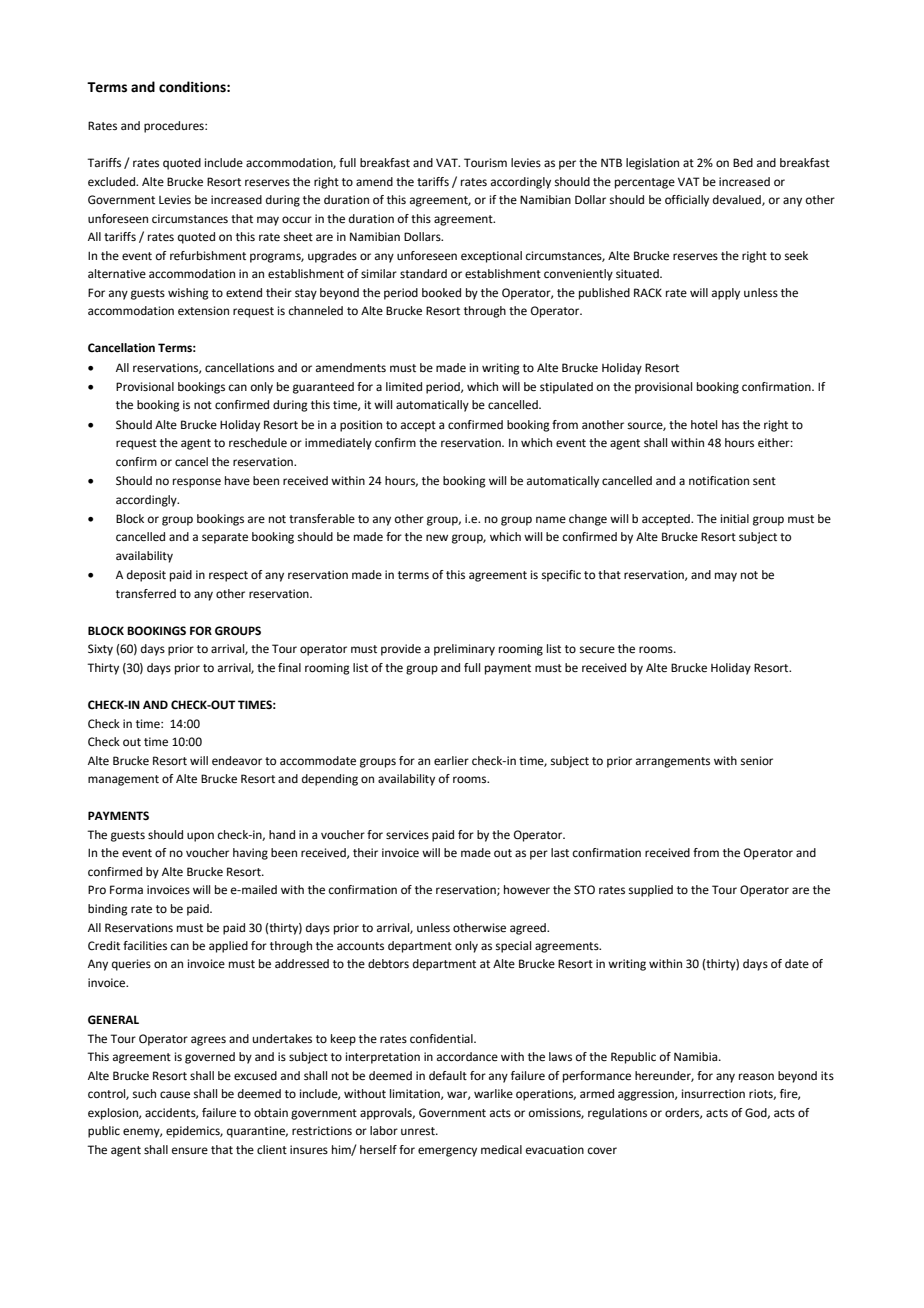  Describe the element at coordinates (491, 257) in the screenshot. I see `exceptional` at that location.
